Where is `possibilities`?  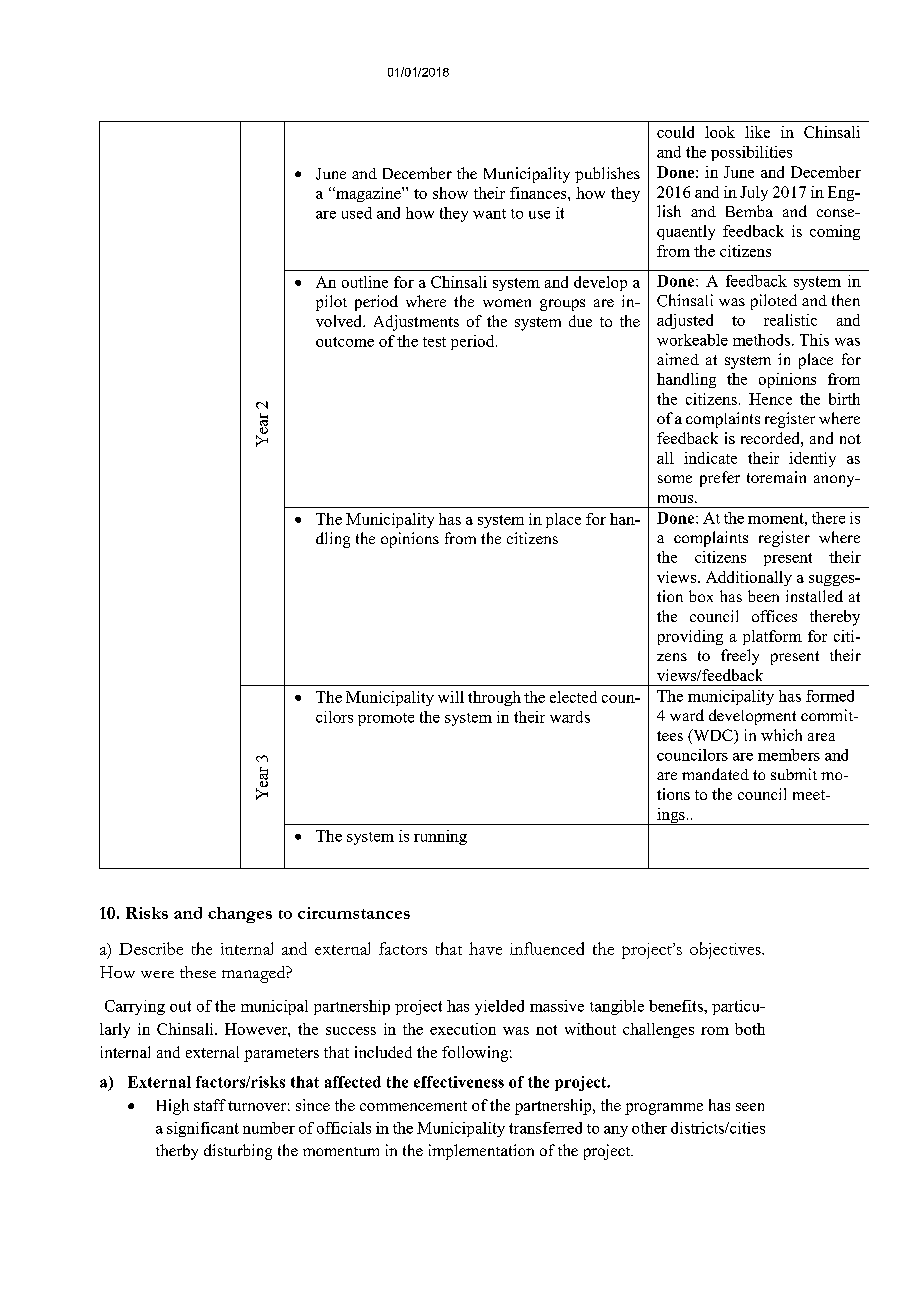 possibilities is located at coordinates (751, 153).
